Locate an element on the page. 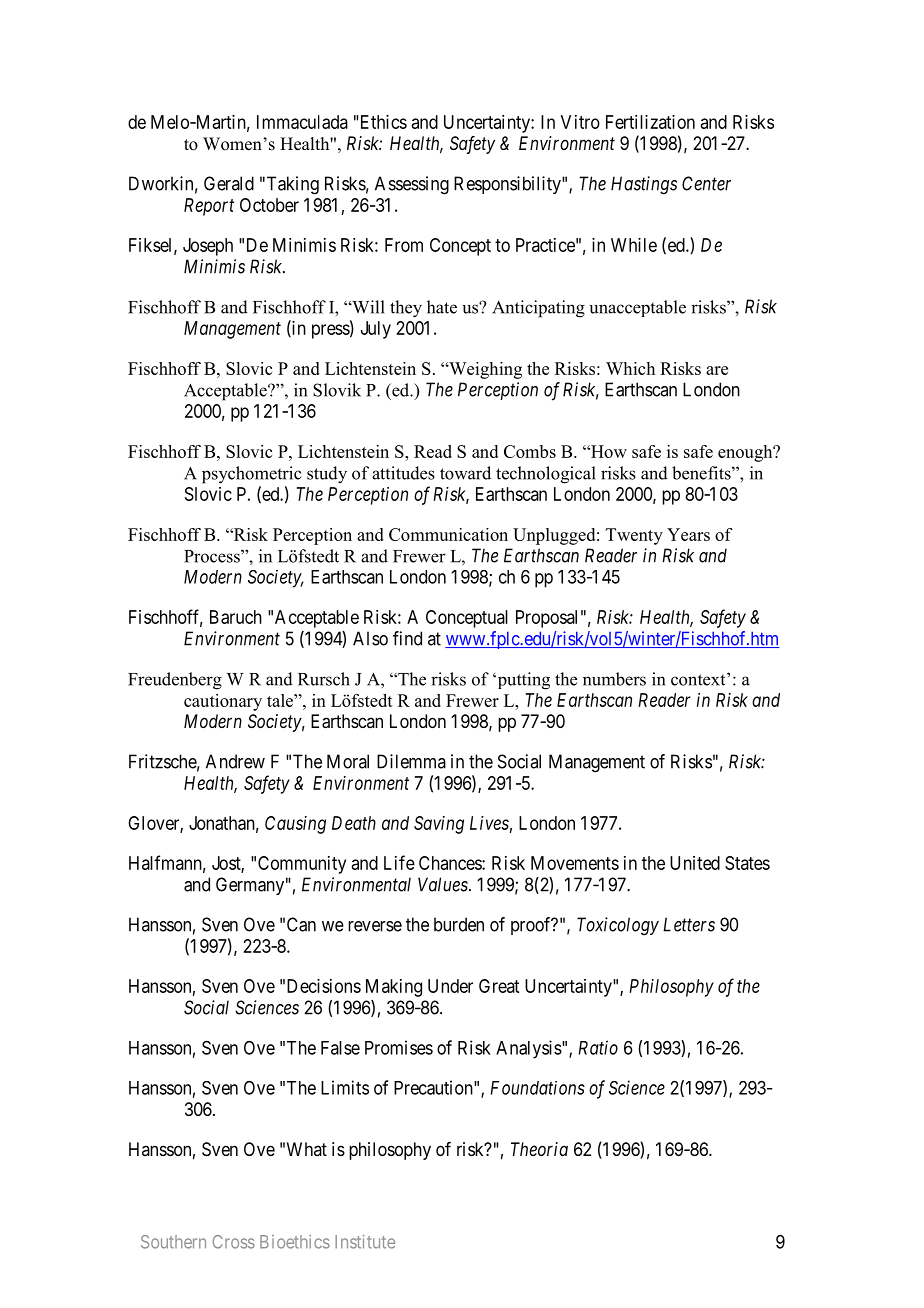 The image size is (924, 1308). context is located at coordinates (699, 679).
